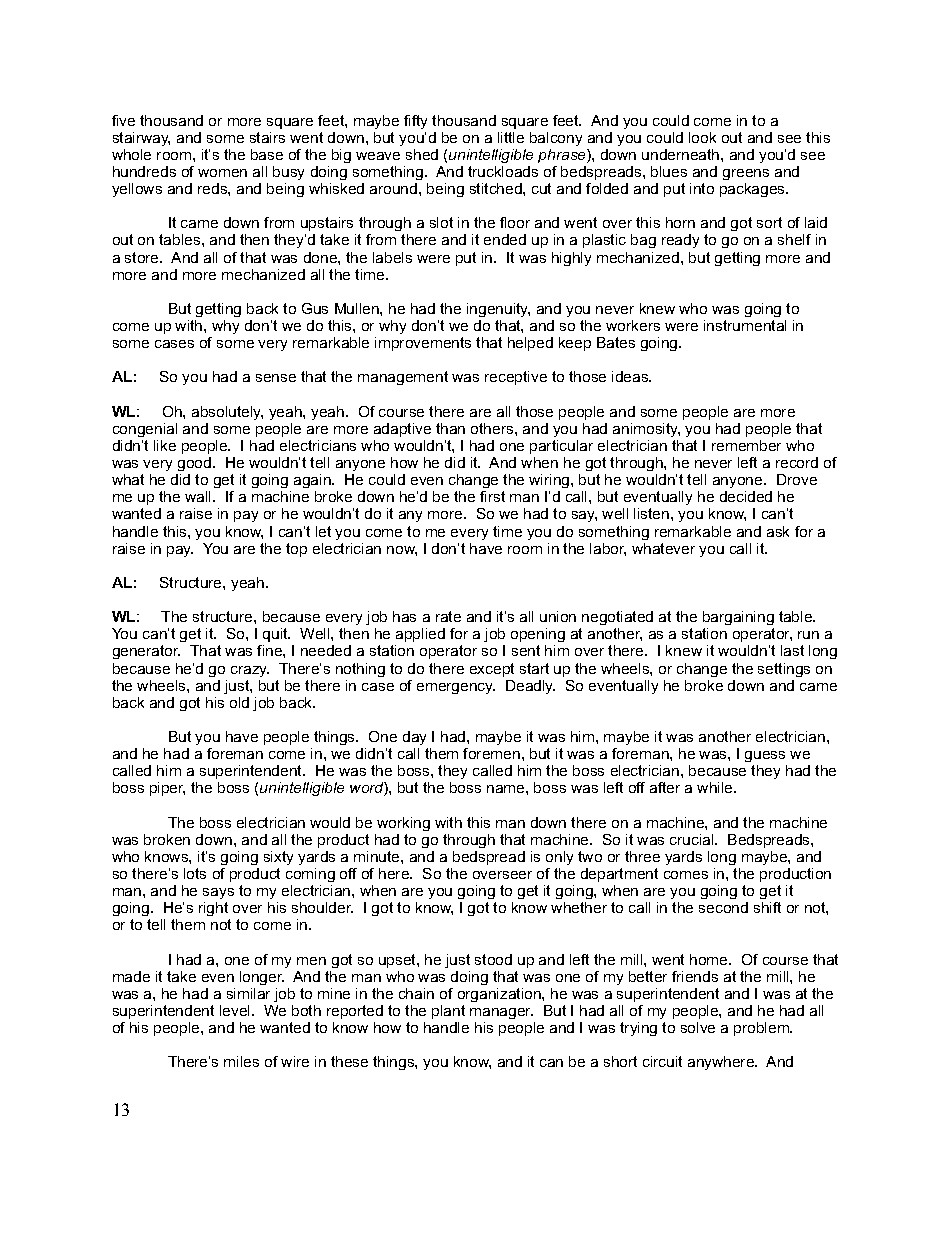  What do you see at coordinates (511, 137) in the screenshot?
I see `little` at bounding box center [511, 137].
